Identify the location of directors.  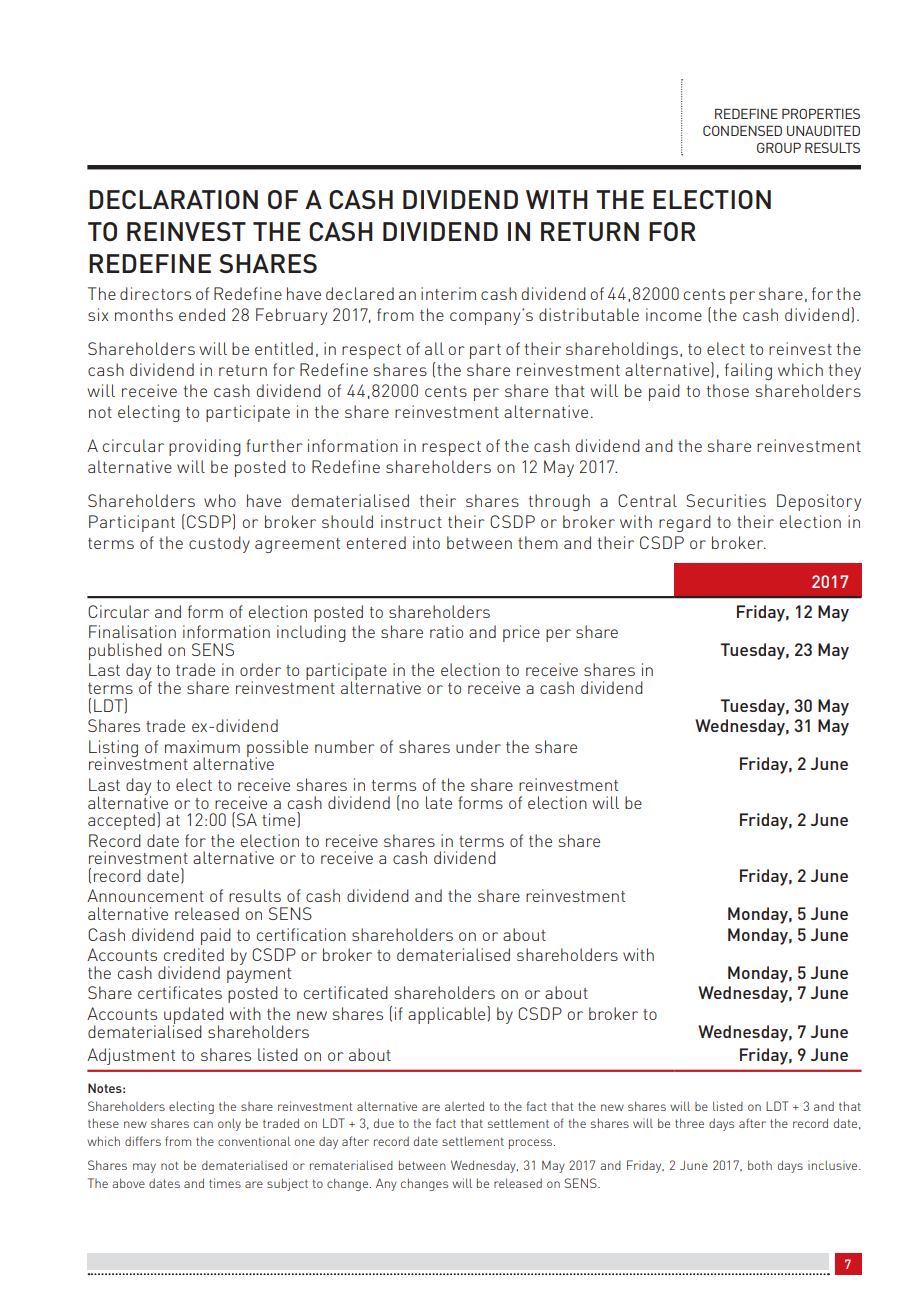
(155, 293).
